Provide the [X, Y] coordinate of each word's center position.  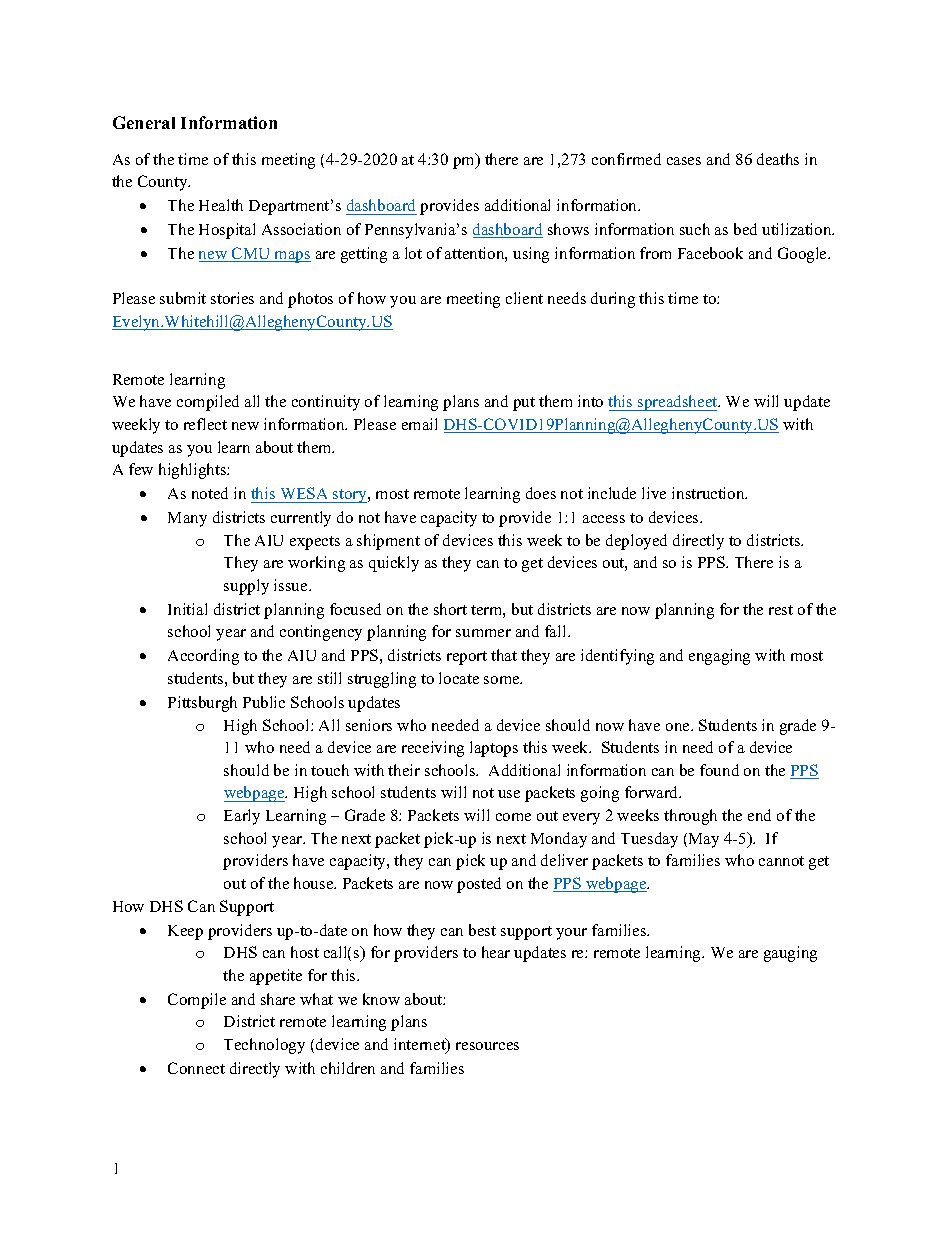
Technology [264, 1046]
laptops [494, 749]
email [419, 424]
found [719, 770]
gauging [790, 954]
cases [684, 161]
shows [568, 229]
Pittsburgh [202, 704]
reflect [205, 424]
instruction [709, 493]
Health [221, 205]
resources [487, 1046]
